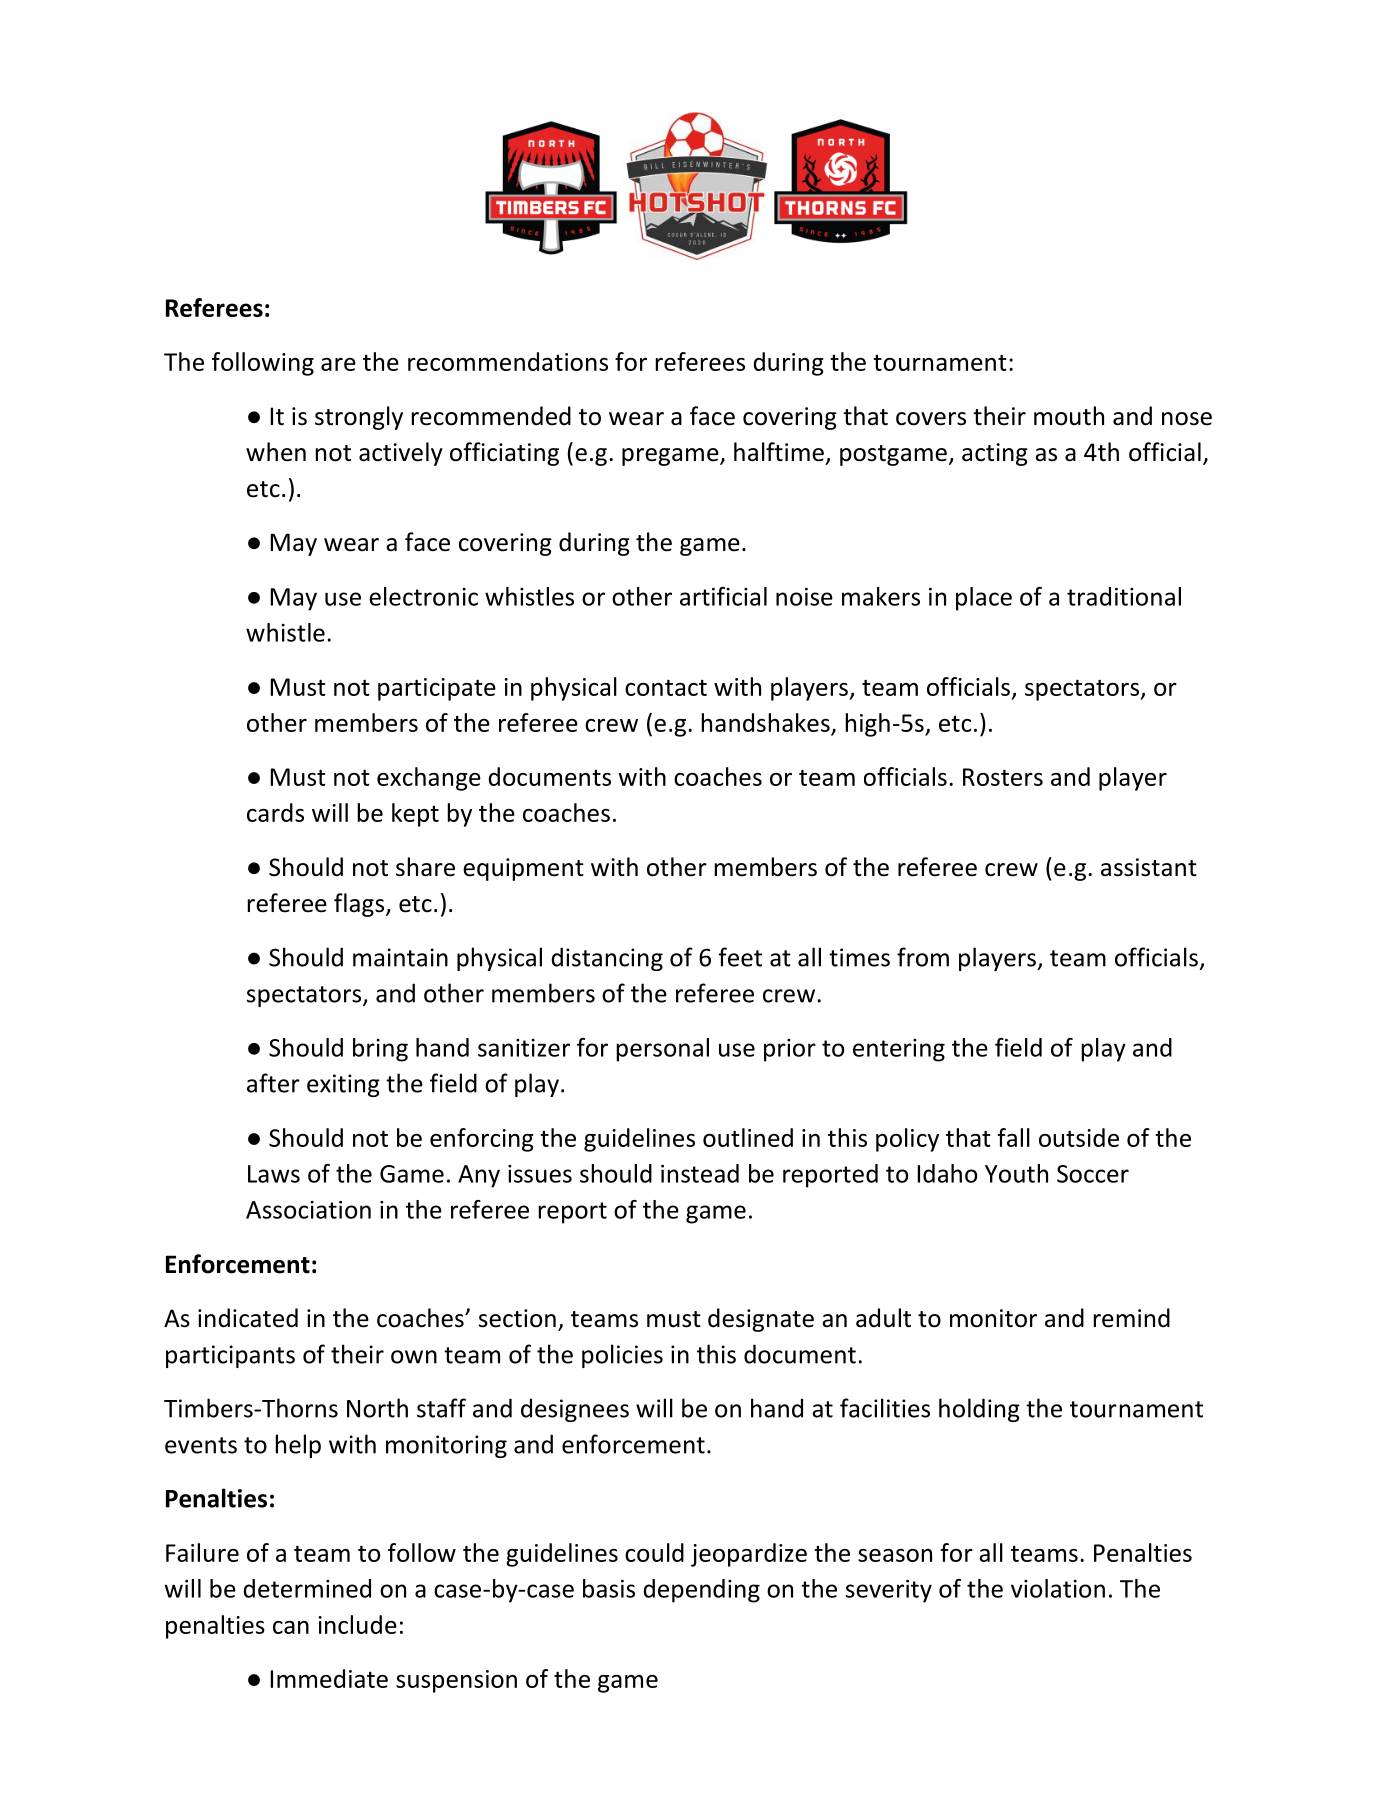 The width and height of the page is (1393, 1803). I want to click on participate, so click(437, 689).
